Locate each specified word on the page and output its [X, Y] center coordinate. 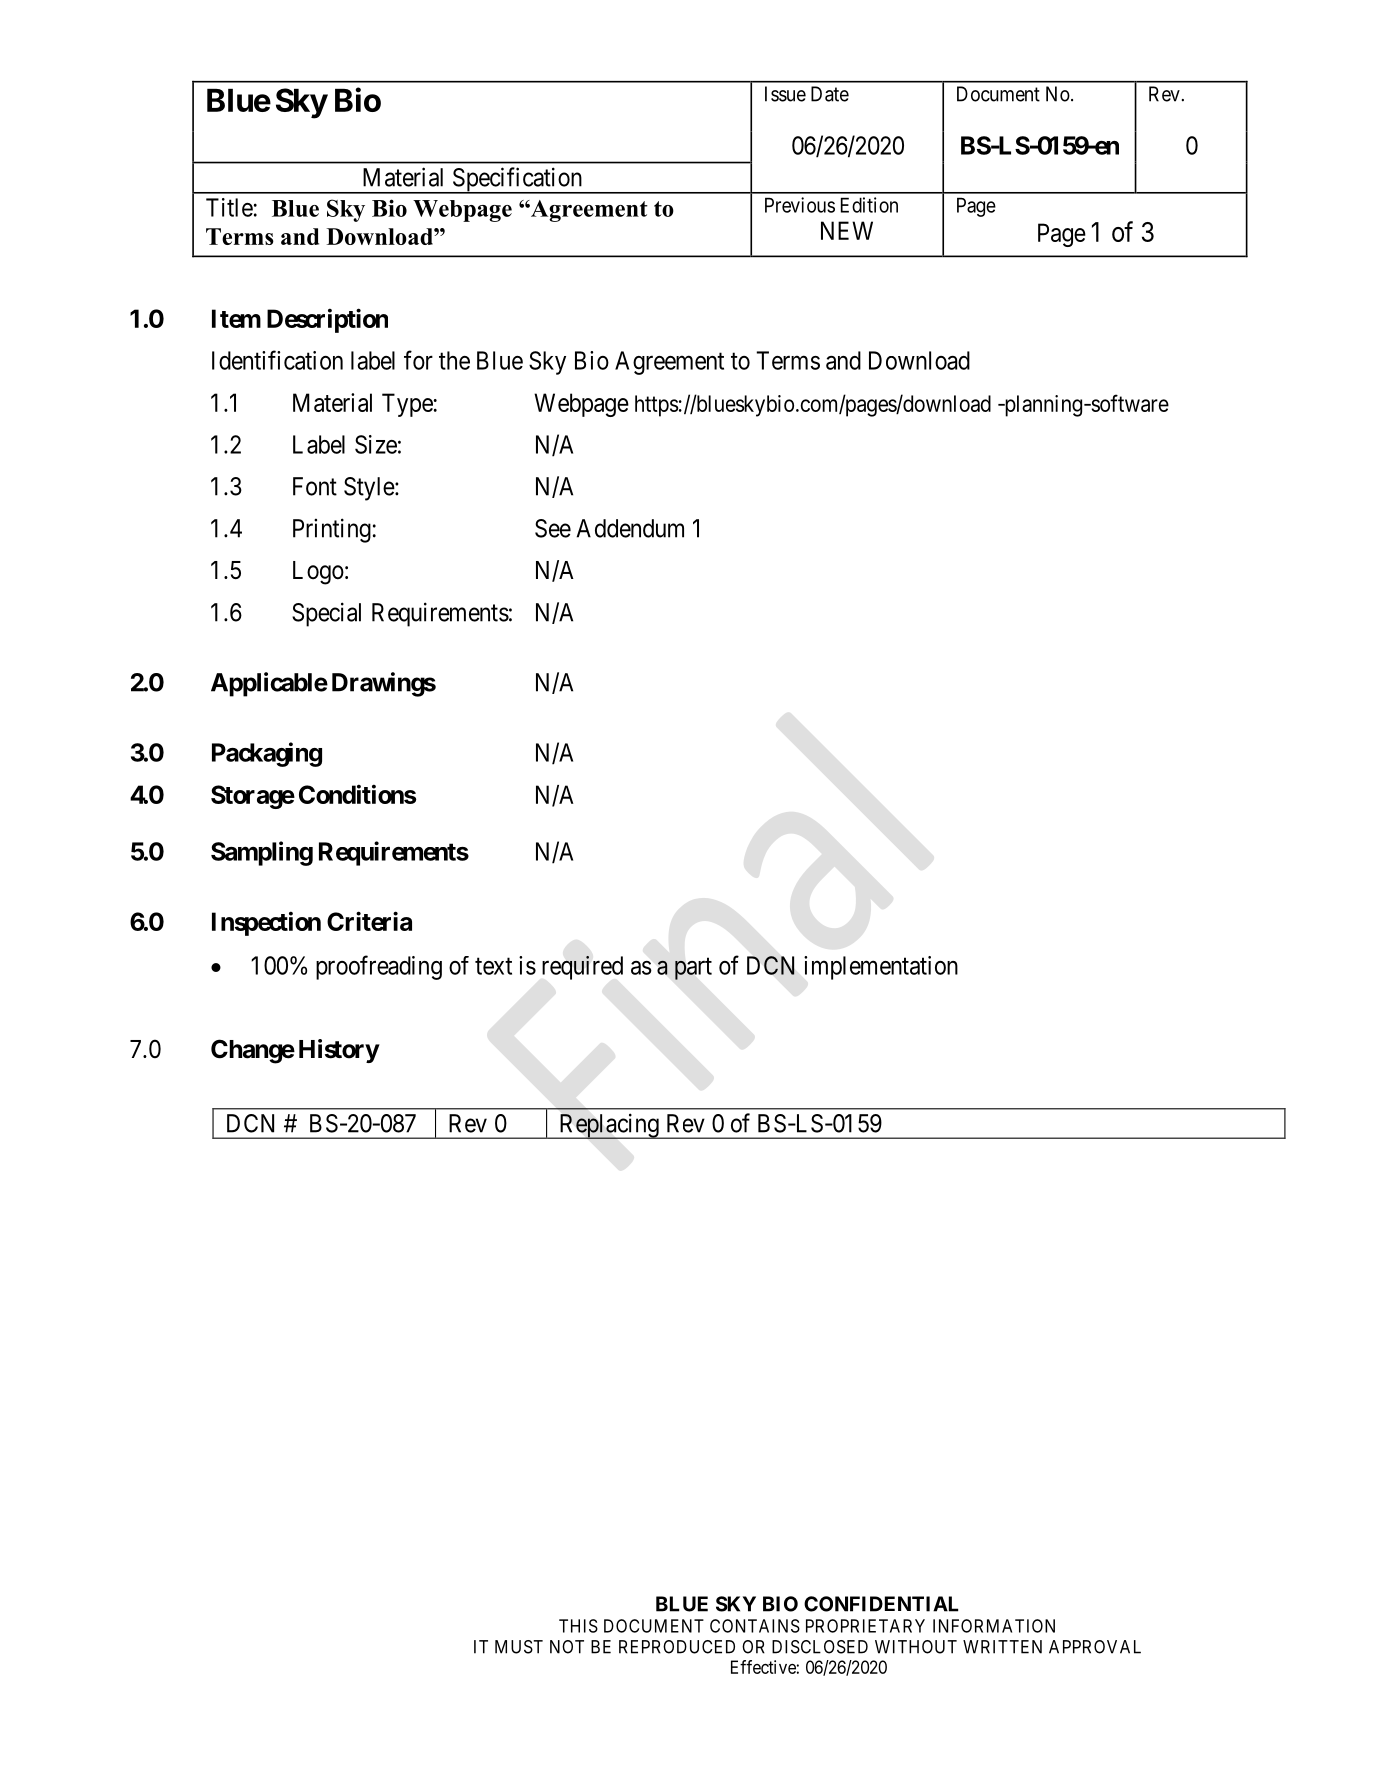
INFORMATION [994, 1626]
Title [229, 207]
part [693, 969]
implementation [881, 968]
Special [326, 614]
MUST [519, 1647]
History [339, 1051]
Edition [869, 205]
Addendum [630, 528]
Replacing [609, 1126]
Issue [785, 94]
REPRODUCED [677, 1647]
